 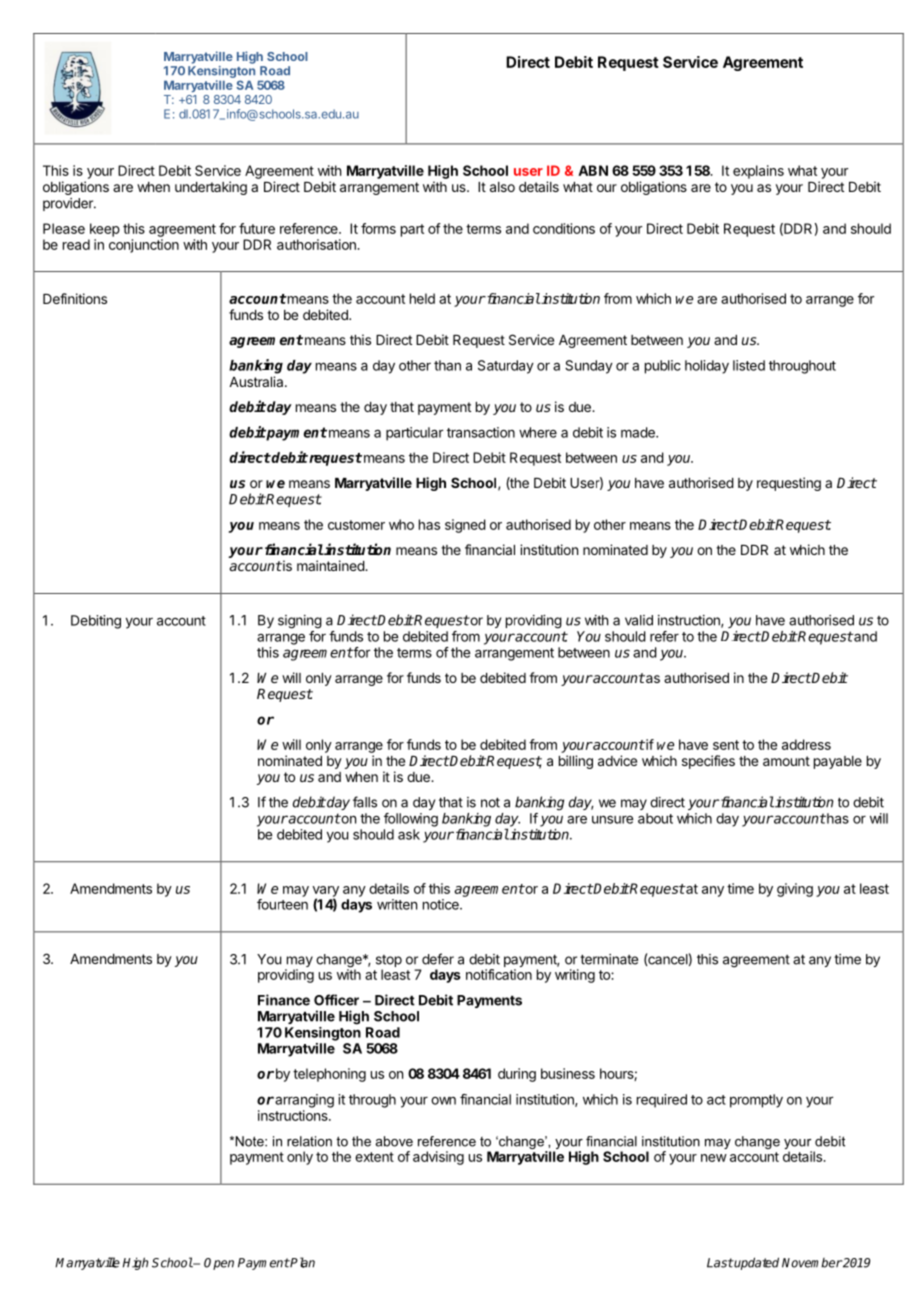 What do you see at coordinates (758, 172) in the document?
I see `explains` at bounding box center [758, 172].
